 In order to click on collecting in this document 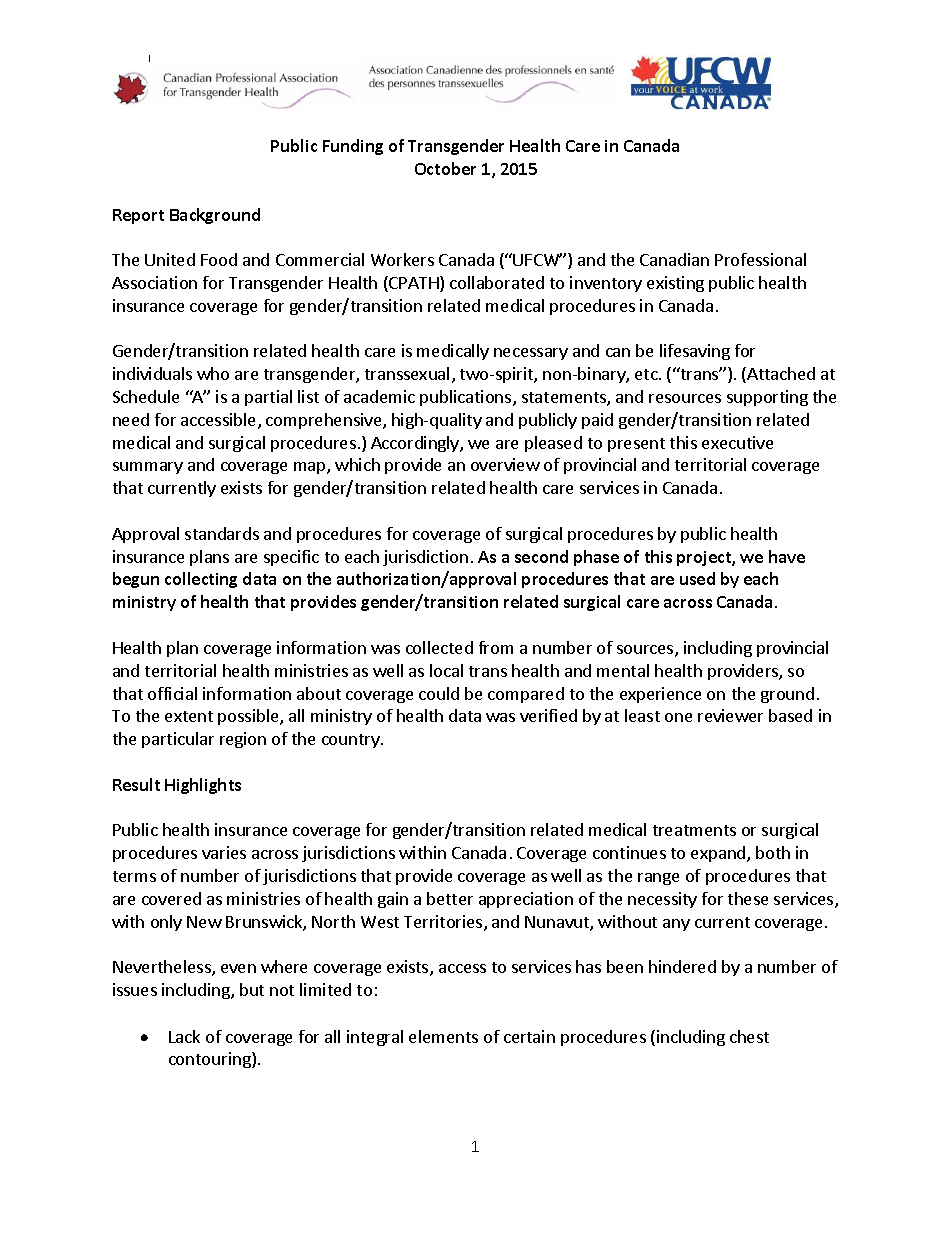, I will do `click(201, 580)`.
